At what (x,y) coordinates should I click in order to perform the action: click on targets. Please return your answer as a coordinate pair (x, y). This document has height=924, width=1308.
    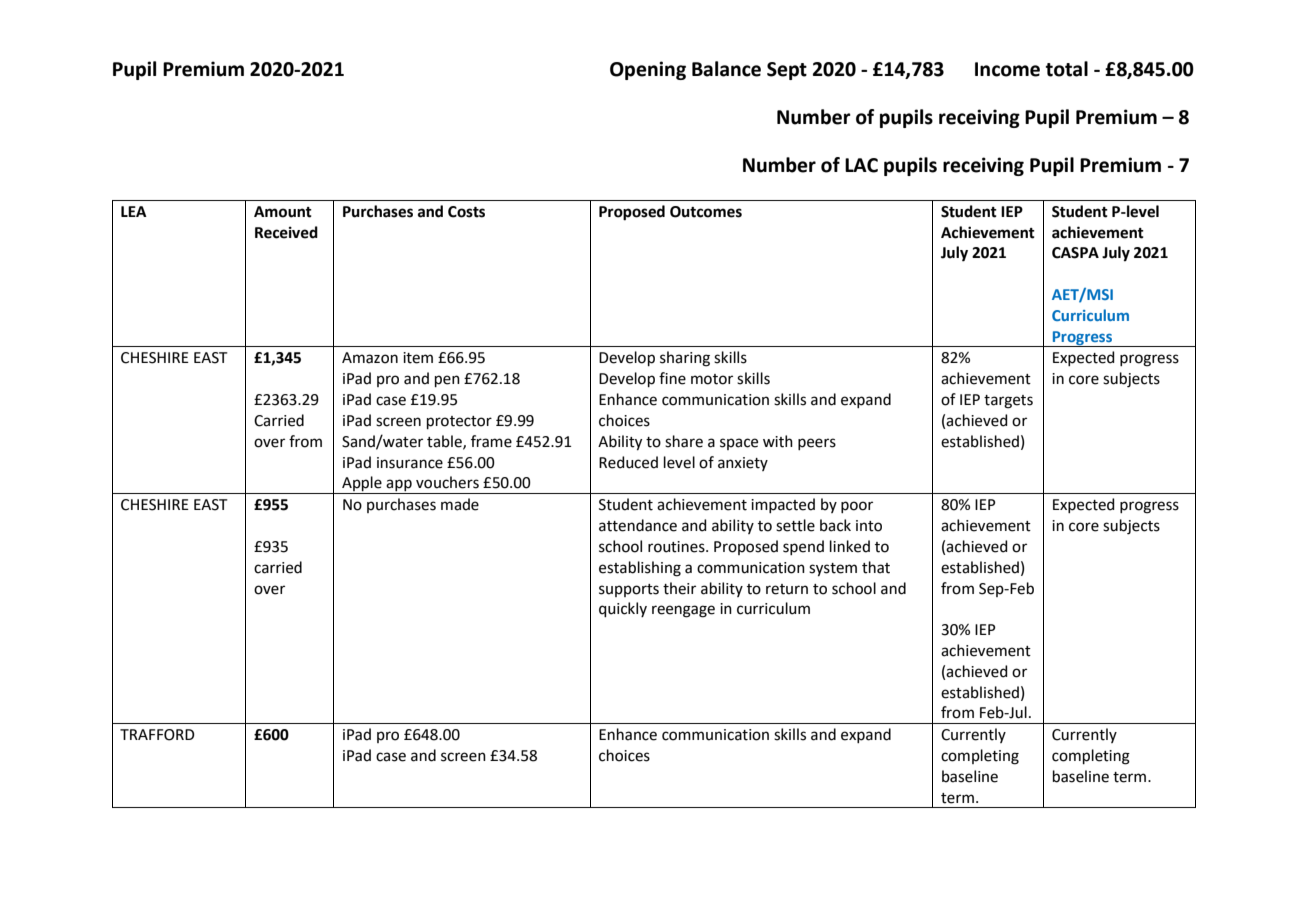
    Looking at the image, I should click on (1008, 402).
